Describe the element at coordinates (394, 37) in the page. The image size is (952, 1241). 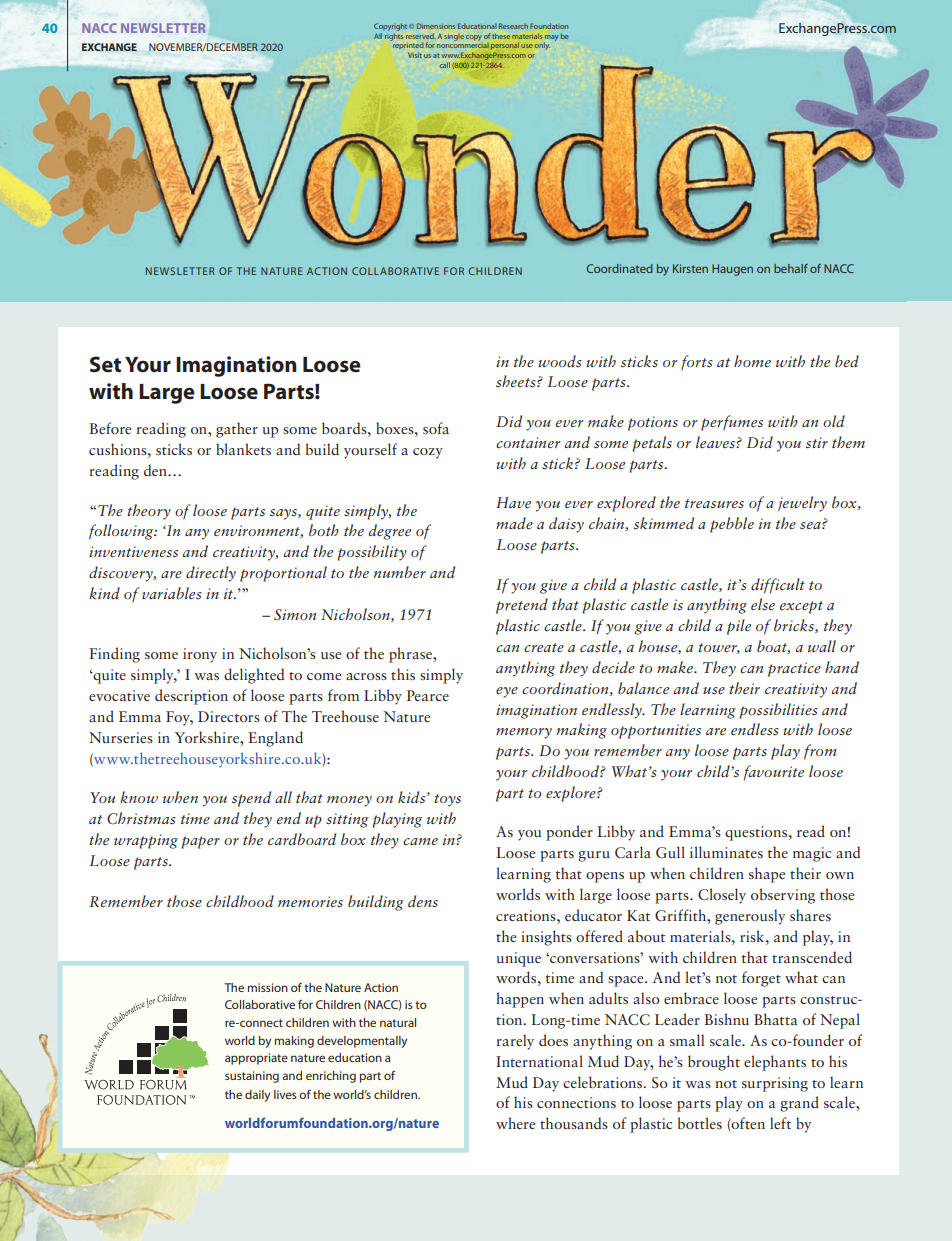
I see `rights` at that location.
